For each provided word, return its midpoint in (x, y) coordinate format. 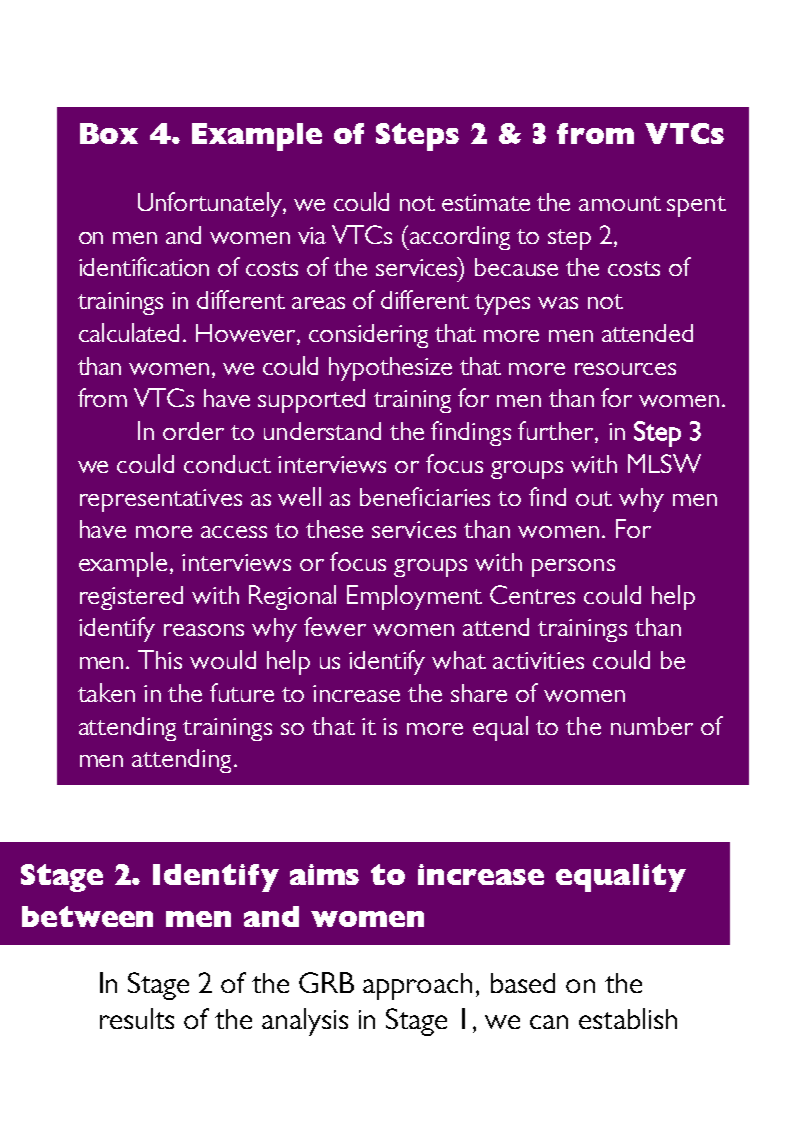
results (137, 1018)
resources (625, 369)
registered (131, 598)
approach (417, 986)
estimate (486, 202)
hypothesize (390, 369)
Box (109, 133)
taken (106, 692)
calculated (129, 332)
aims (324, 874)
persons (573, 568)
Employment (414, 597)
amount (620, 203)
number (652, 726)
